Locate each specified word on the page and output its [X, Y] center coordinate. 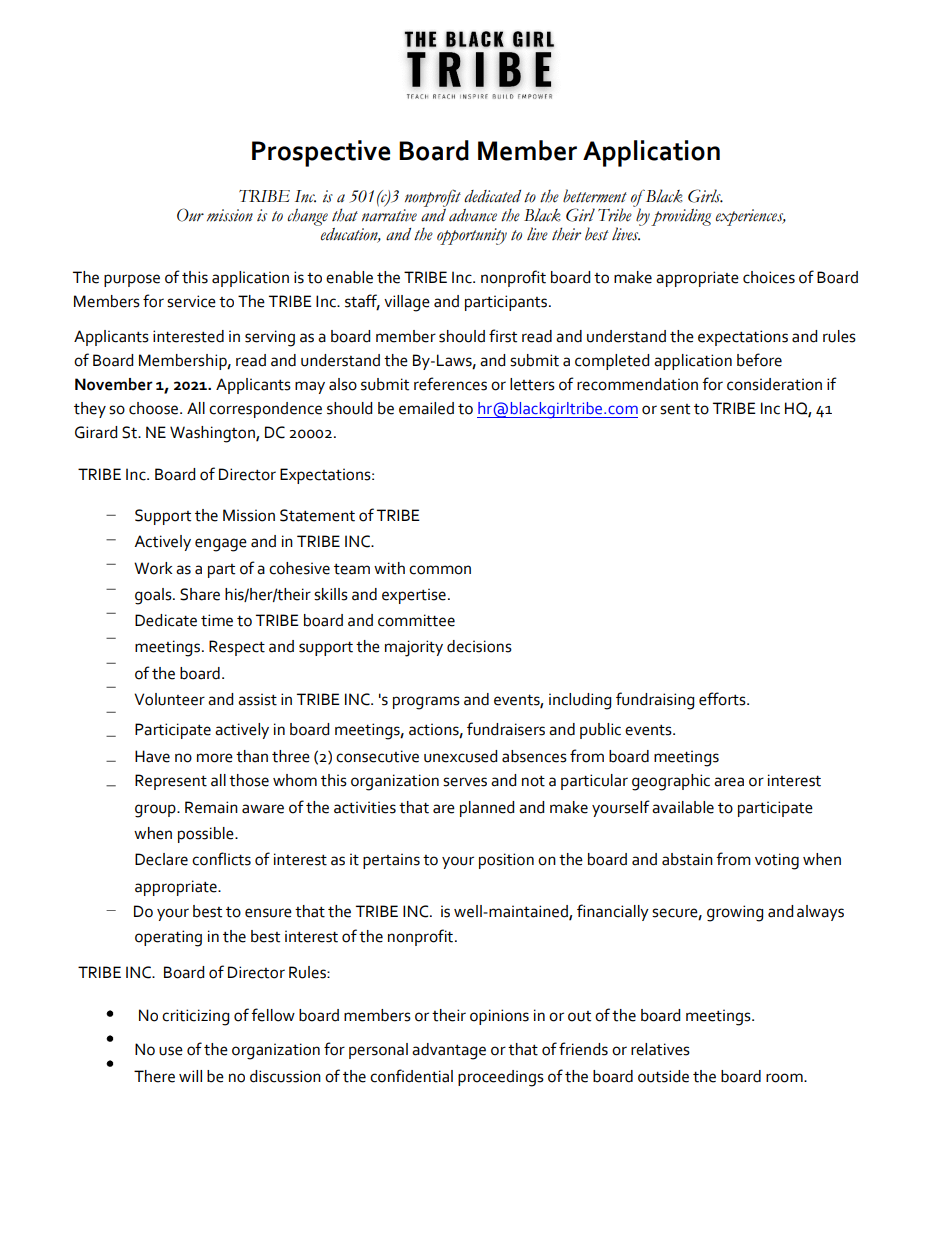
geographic [671, 782]
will [190, 1076]
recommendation [637, 384]
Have [152, 756]
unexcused [460, 756]
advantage [449, 1051]
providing [681, 217]
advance [473, 215]
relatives [660, 1049]
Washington [213, 434]
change [308, 217]
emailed [426, 408]
